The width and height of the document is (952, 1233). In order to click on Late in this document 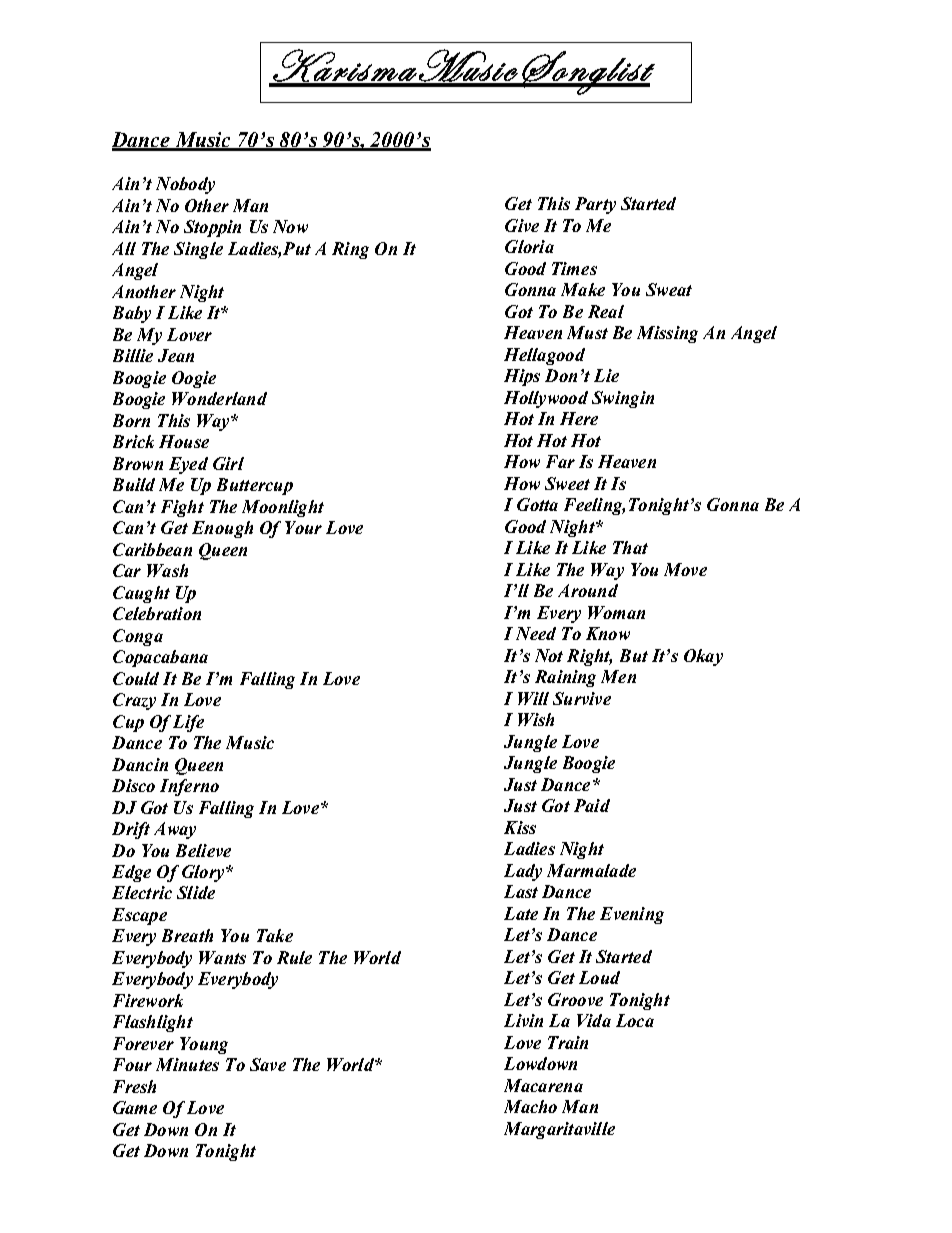, I will do `click(521, 913)`.
